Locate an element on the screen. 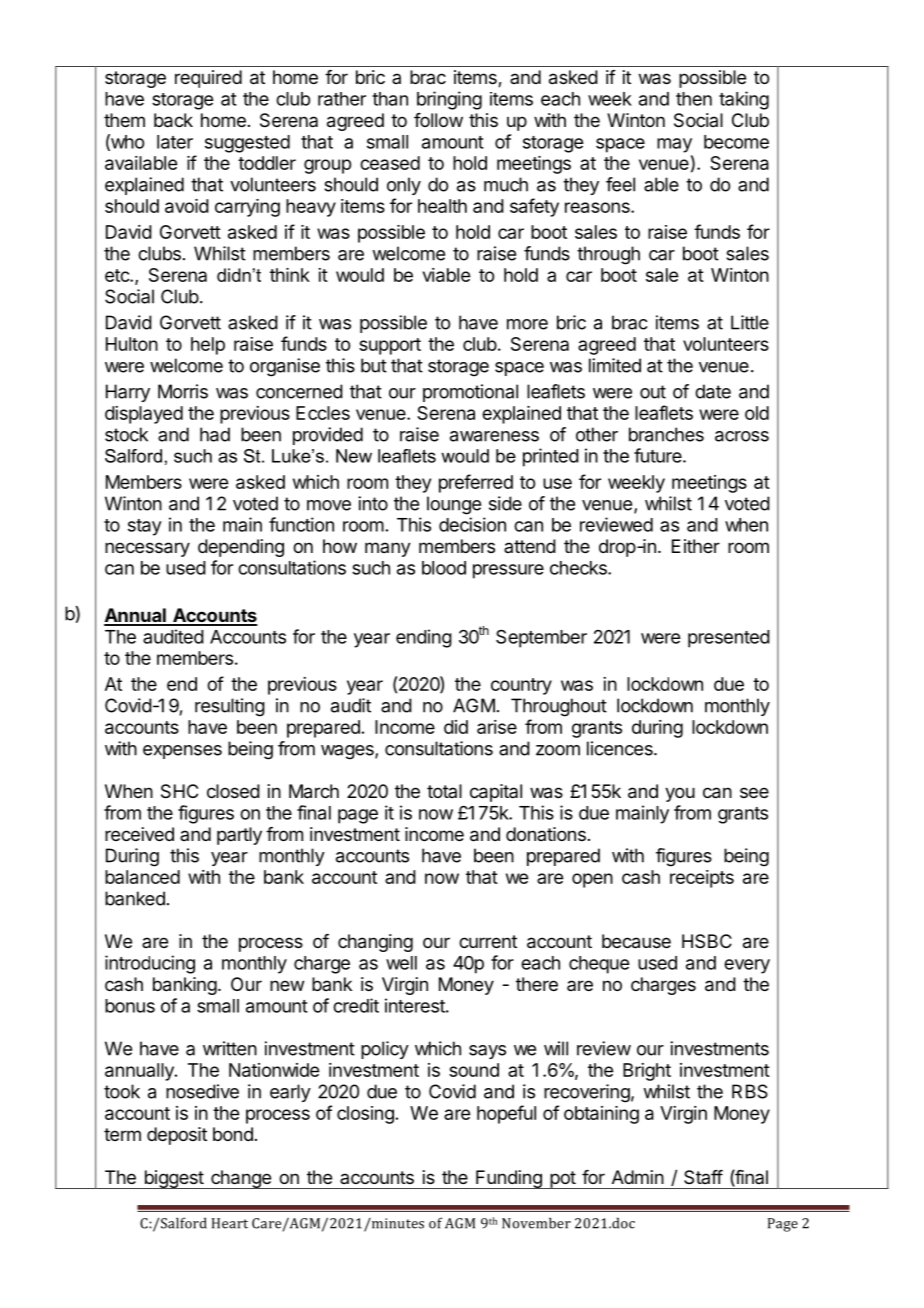 This screenshot has width=924, height=1308. total is located at coordinates (444, 791).
